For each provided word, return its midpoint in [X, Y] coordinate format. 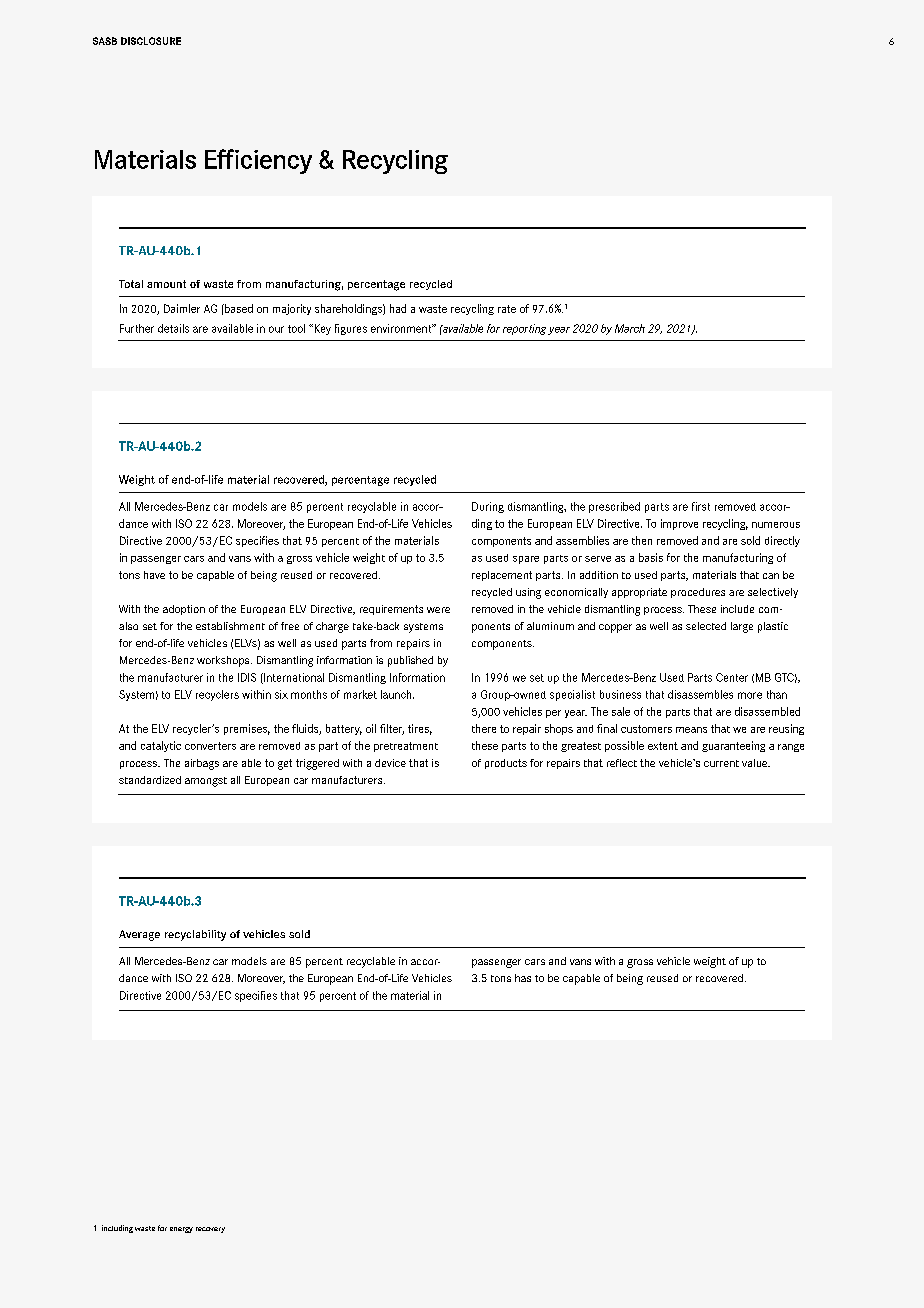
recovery [210, 1230]
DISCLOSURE [151, 41]
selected [706, 626]
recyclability [195, 935]
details [173, 328]
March [630, 328]
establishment [230, 626]
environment [402, 328]
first [701, 506]
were [438, 610]
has [523, 978]
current [721, 763]
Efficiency [258, 161]
